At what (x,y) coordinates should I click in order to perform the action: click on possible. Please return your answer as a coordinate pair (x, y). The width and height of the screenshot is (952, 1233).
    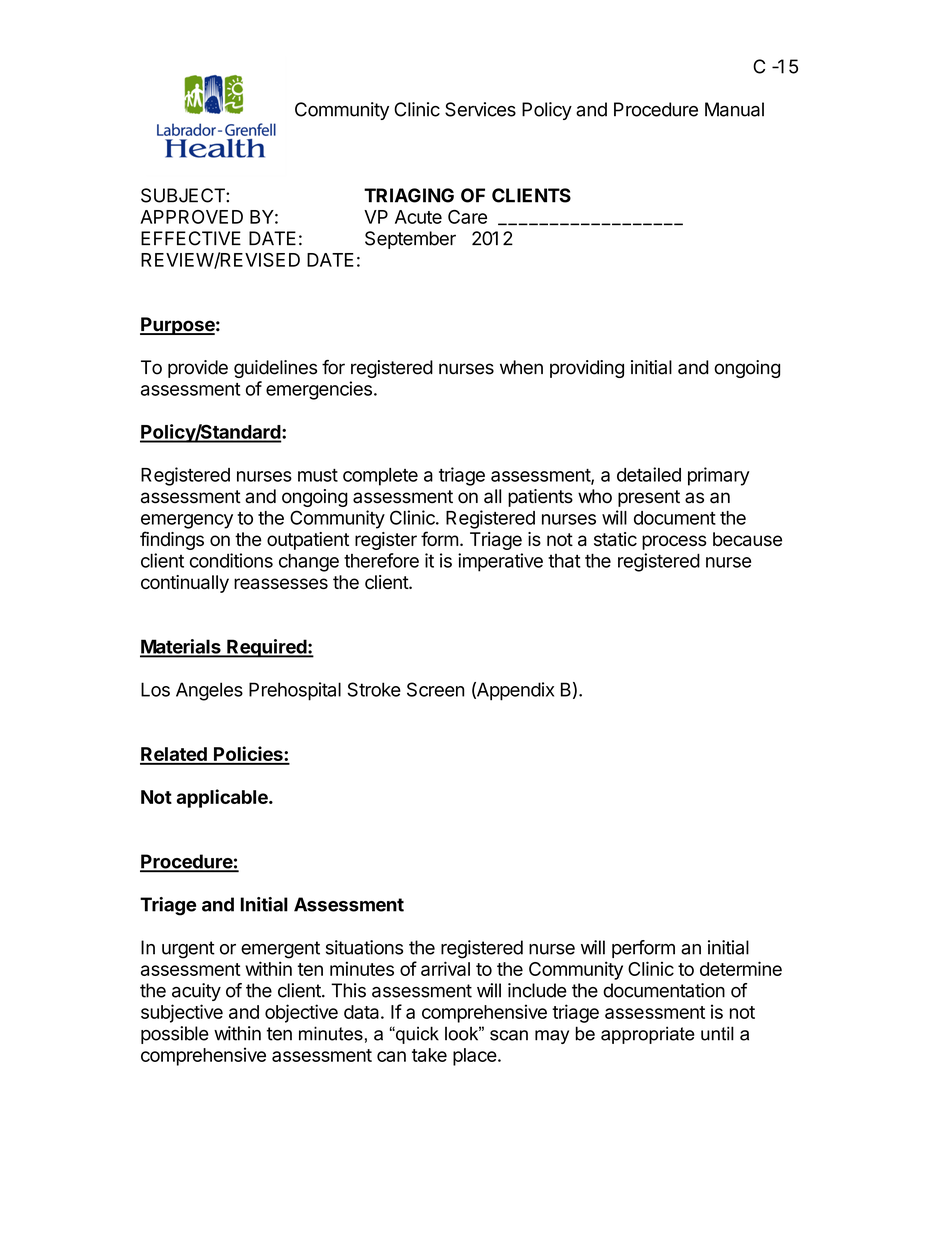
    Looking at the image, I should click on (175, 1035).
